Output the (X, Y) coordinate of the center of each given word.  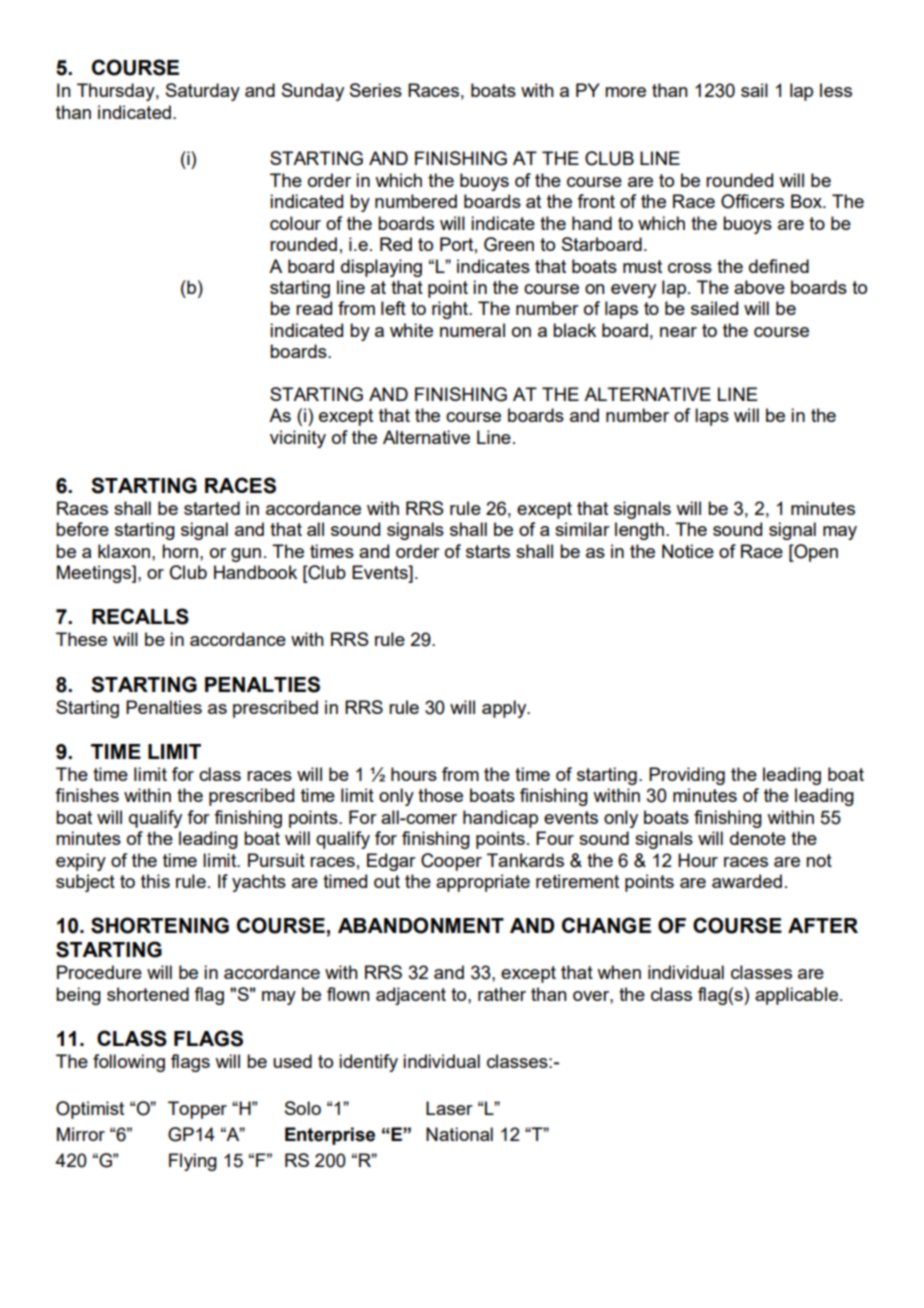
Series (376, 90)
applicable (798, 996)
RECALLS (140, 616)
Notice (688, 551)
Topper (197, 1110)
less (836, 90)
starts (488, 551)
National (459, 1134)
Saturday (203, 92)
